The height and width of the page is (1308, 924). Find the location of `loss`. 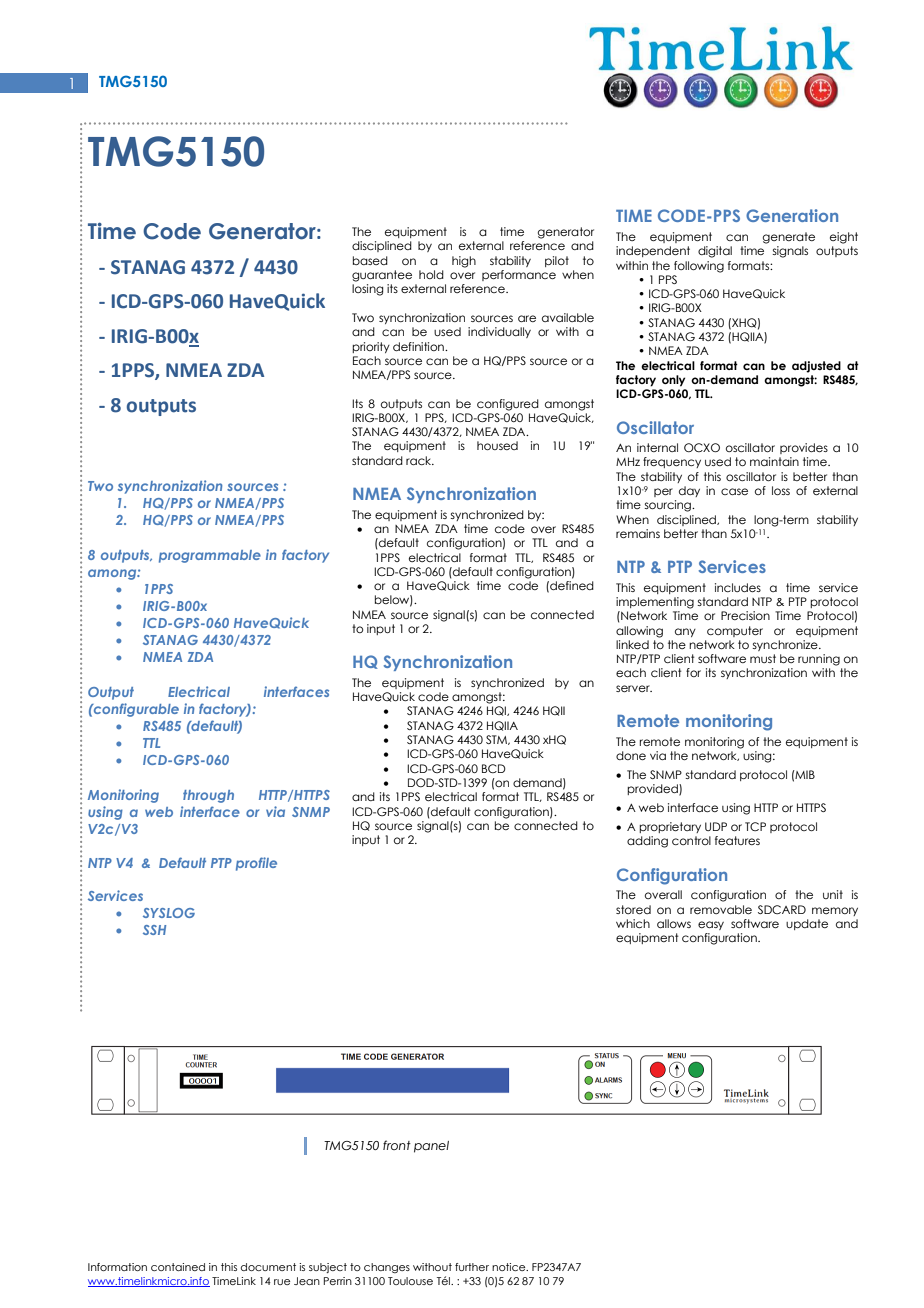

loss is located at coordinates (781, 490).
